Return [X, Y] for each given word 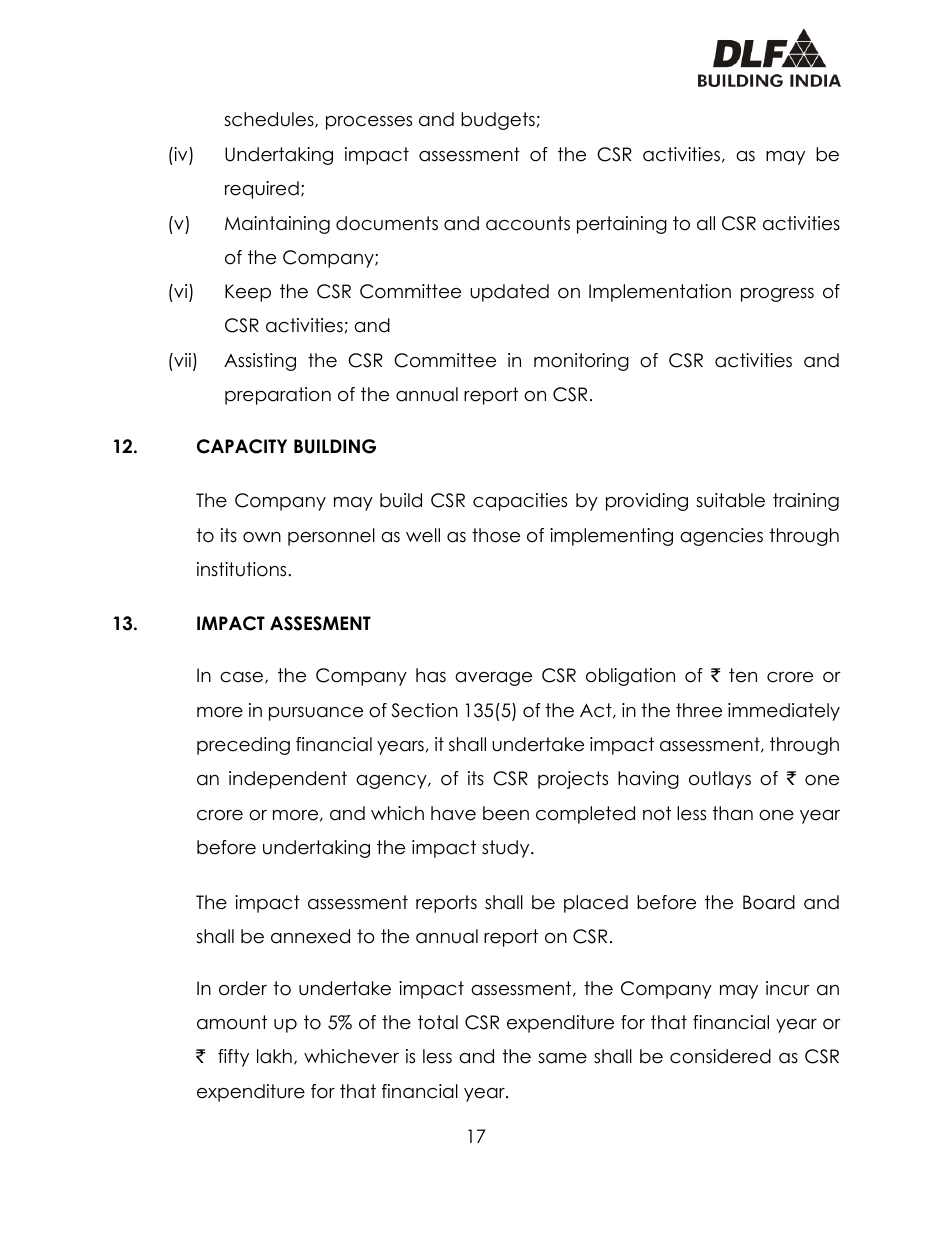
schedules [270, 120]
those [496, 535]
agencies [721, 537]
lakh [274, 1056]
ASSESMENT [320, 623]
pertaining [622, 225]
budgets [498, 121]
